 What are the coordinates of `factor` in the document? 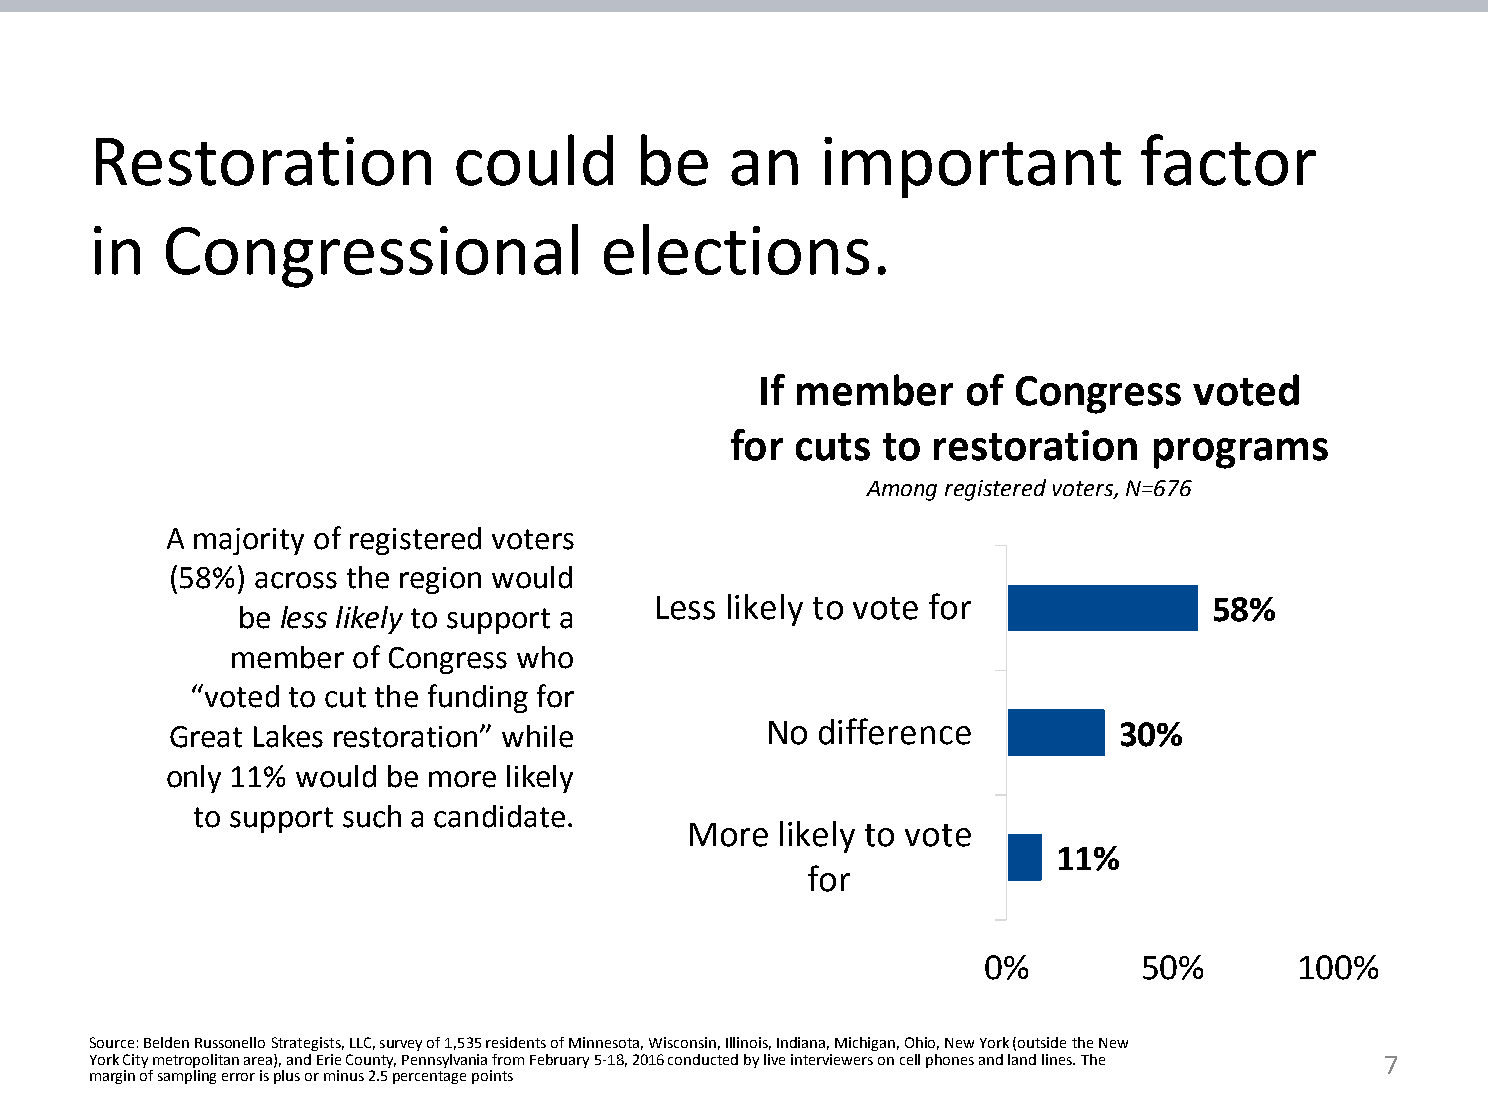 It's located at (1228, 160).
